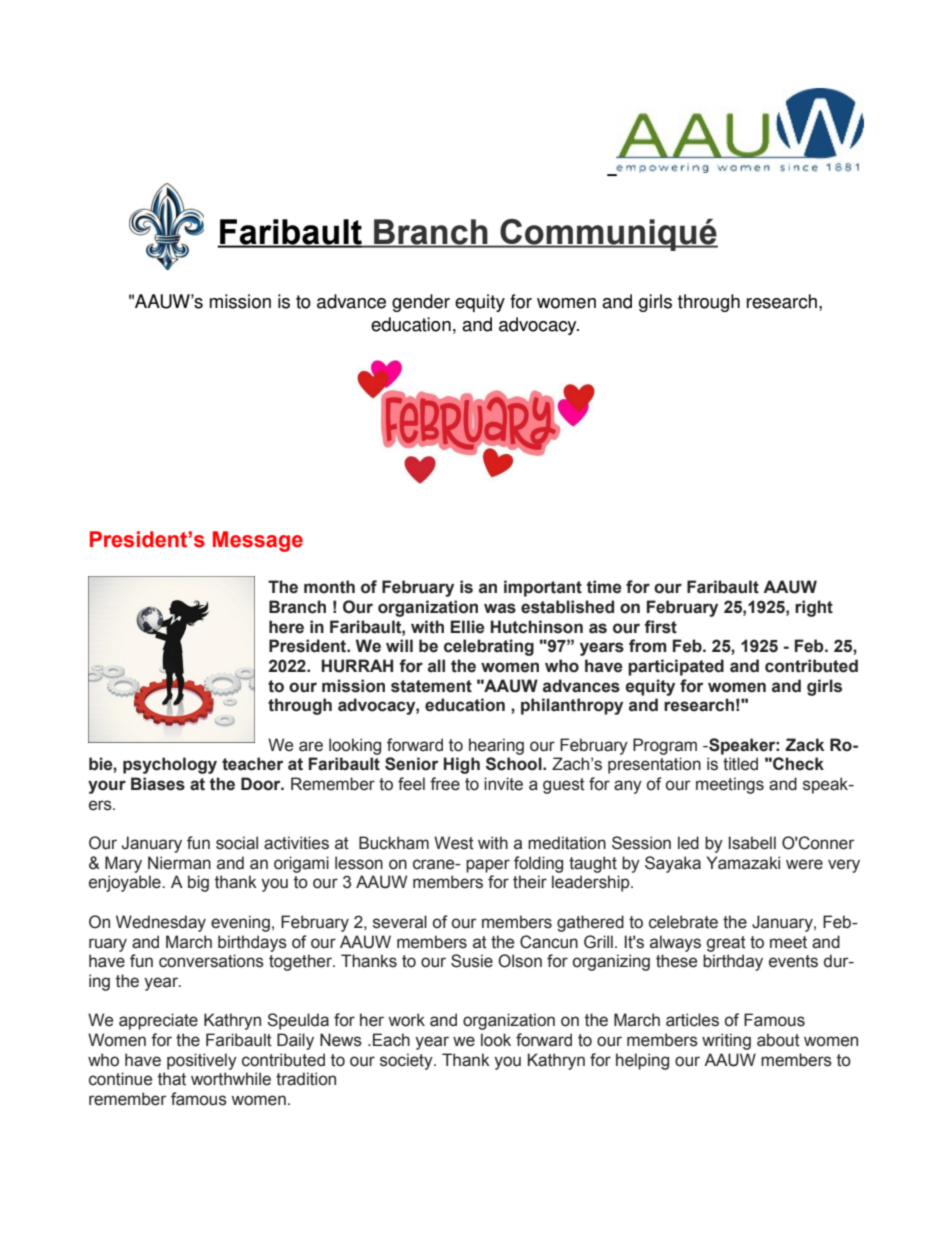 The image size is (952, 1233). I want to click on are, so click(311, 746).
